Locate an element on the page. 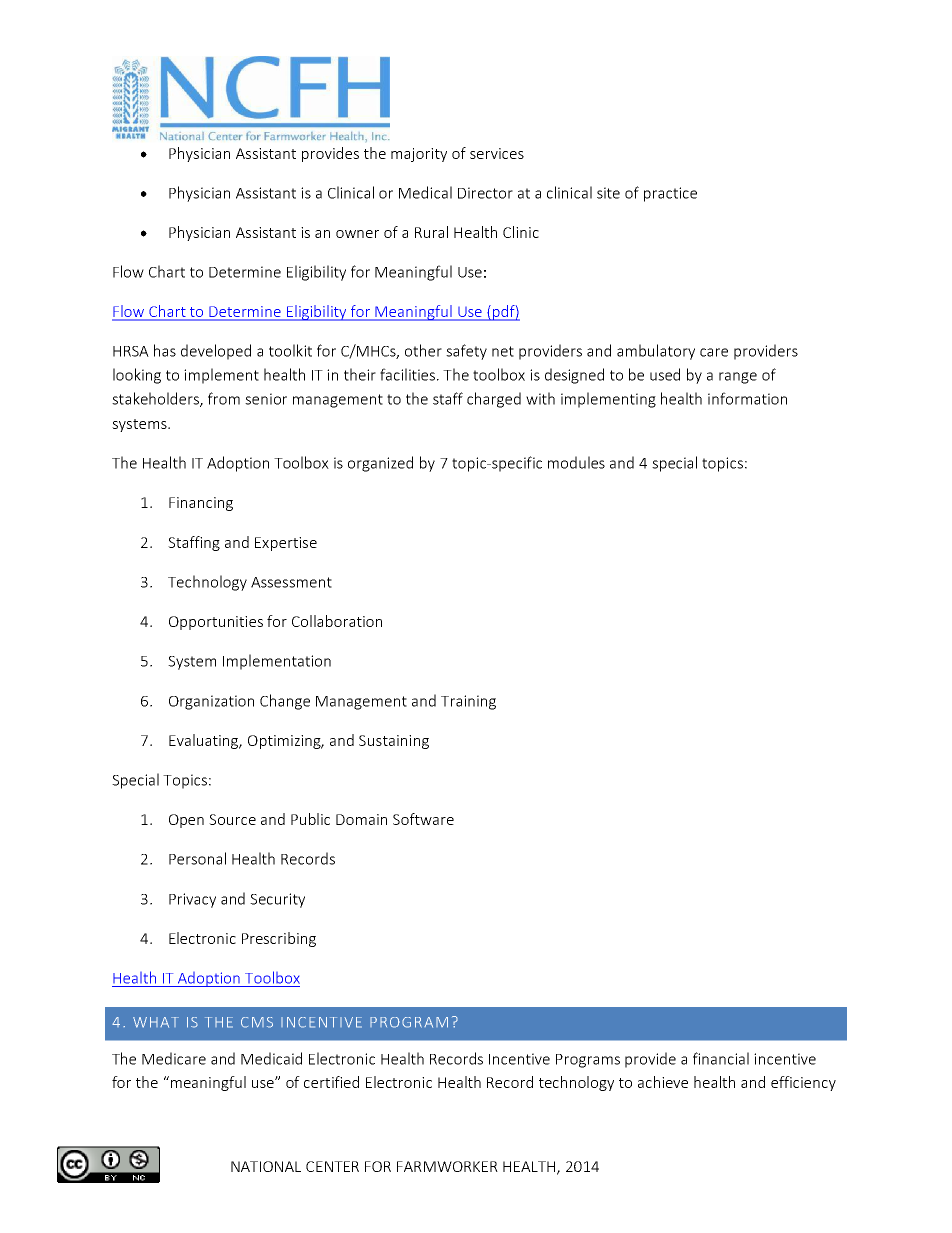 This document has height=1233, width=952. Software is located at coordinates (423, 819).
